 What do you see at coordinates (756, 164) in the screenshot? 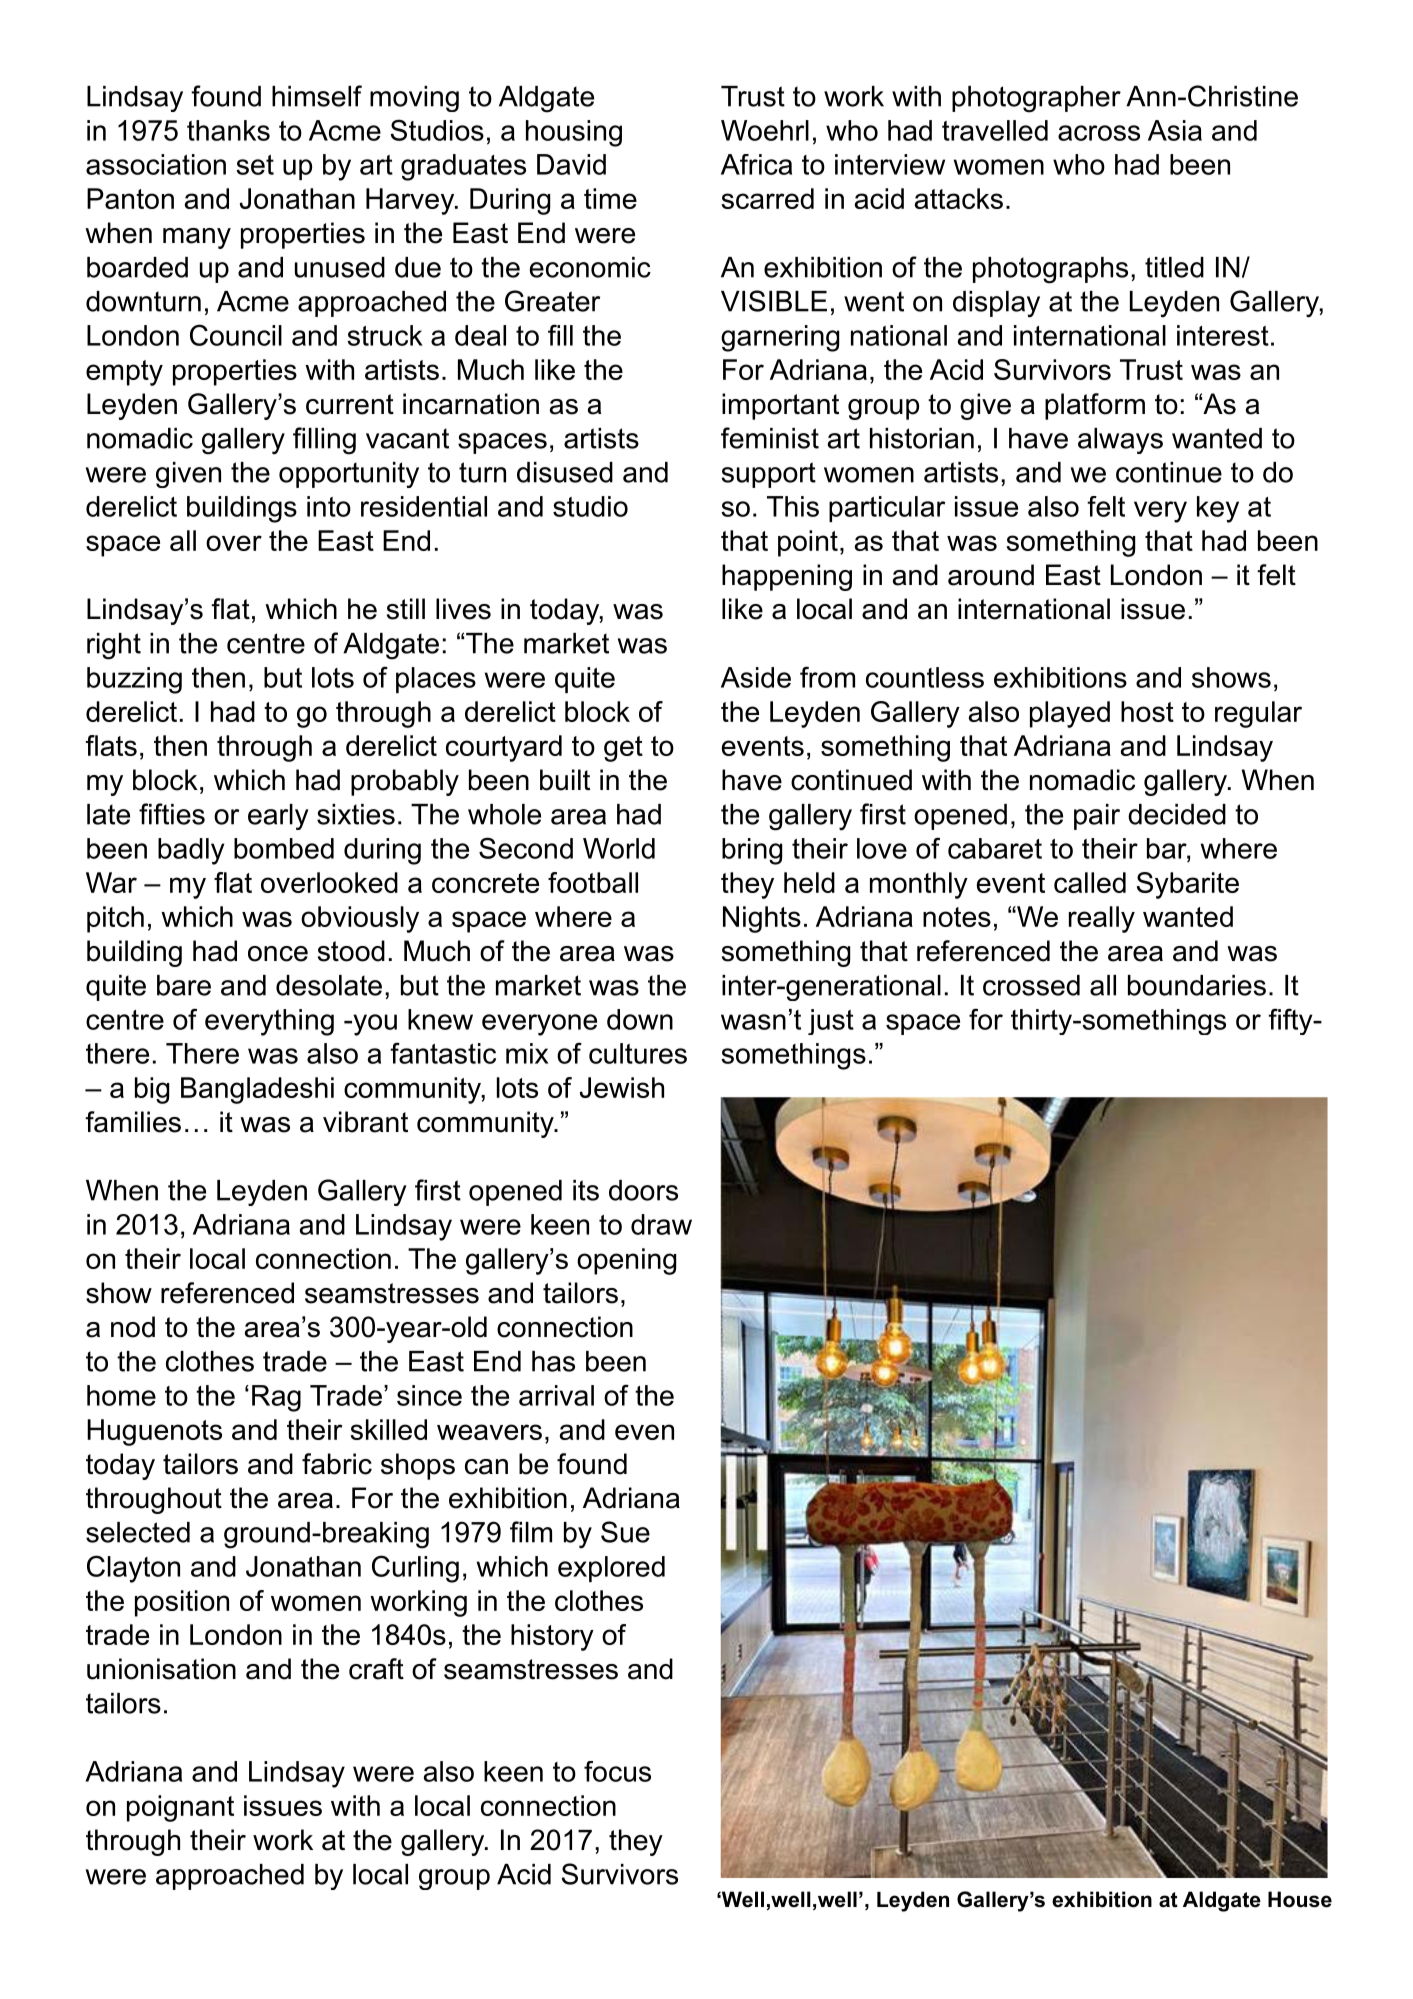
I see `Africa` at bounding box center [756, 164].
